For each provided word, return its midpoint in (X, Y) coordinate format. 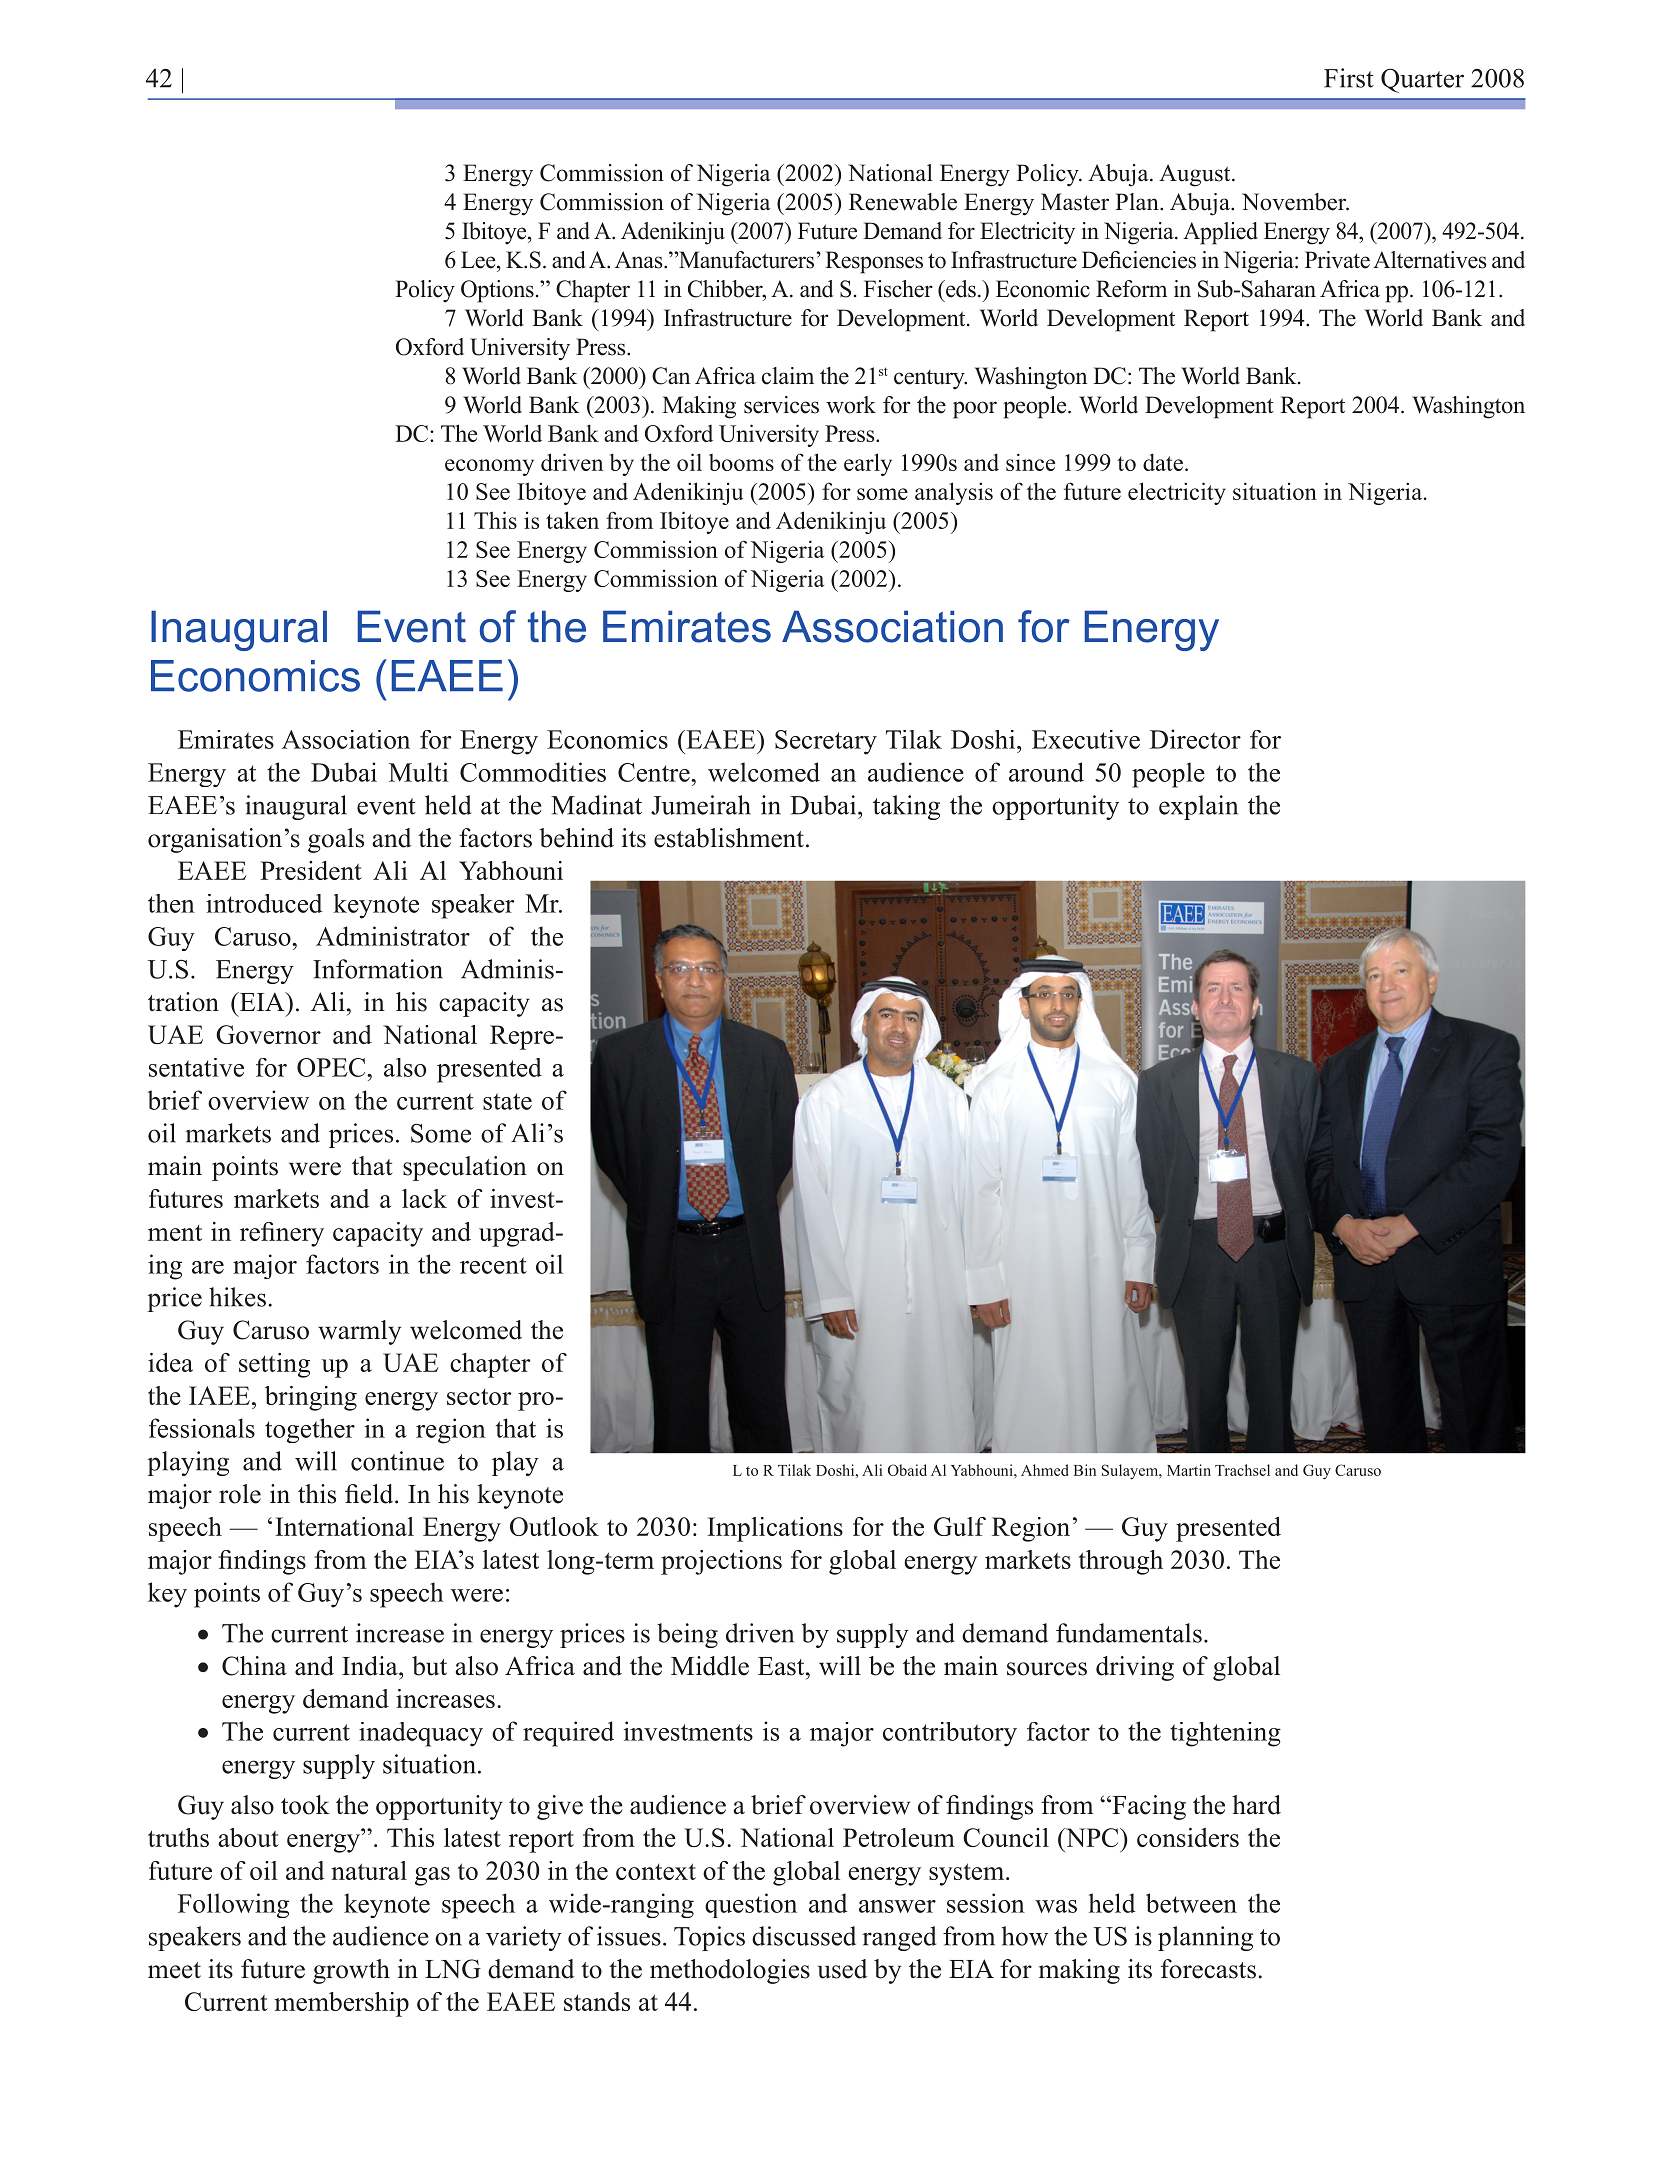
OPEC (332, 1067)
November (1295, 202)
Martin (1189, 1470)
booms (741, 462)
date (1163, 462)
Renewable (903, 202)
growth (351, 1971)
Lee (479, 260)
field (370, 1494)
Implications (775, 1529)
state (507, 1101)
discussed (804, 1936)
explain (1198, 807)
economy (489, 467)
